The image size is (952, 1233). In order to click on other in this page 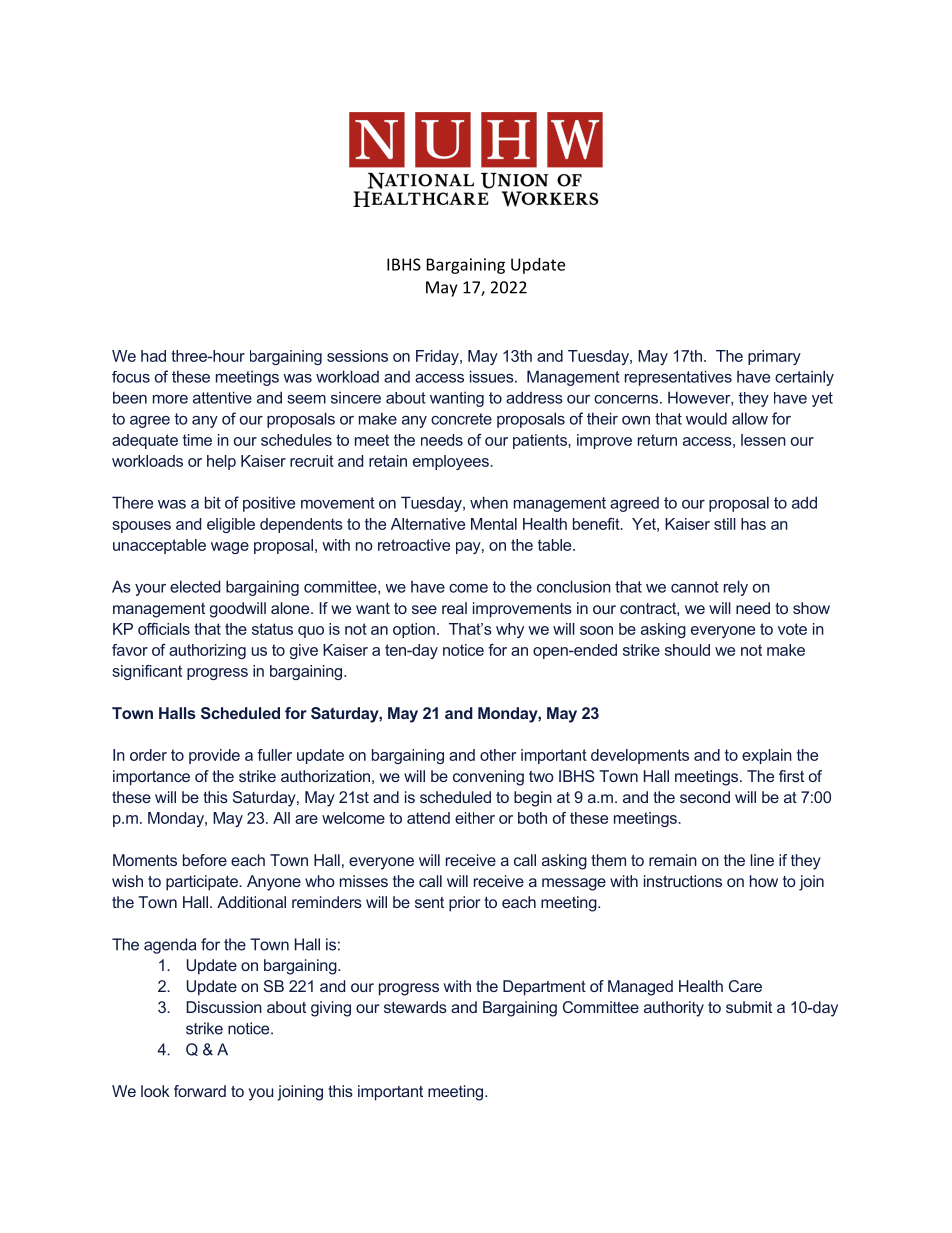, I will do `click(498, 755)`.
